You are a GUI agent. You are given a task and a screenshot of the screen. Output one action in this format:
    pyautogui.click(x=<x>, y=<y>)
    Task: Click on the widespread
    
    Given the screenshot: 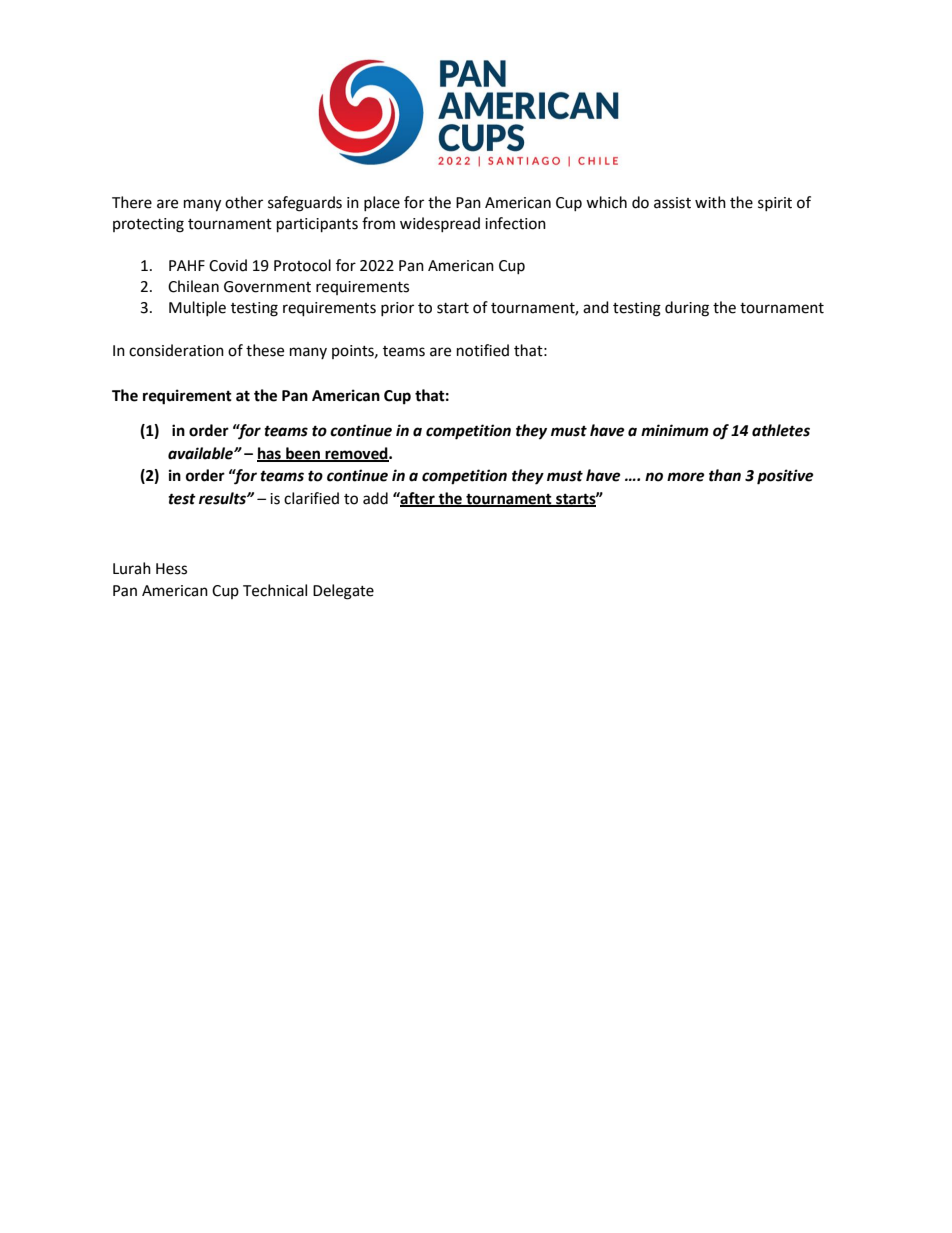 What is the action you would take?
    pyautogui.click(x=440, y=224)
